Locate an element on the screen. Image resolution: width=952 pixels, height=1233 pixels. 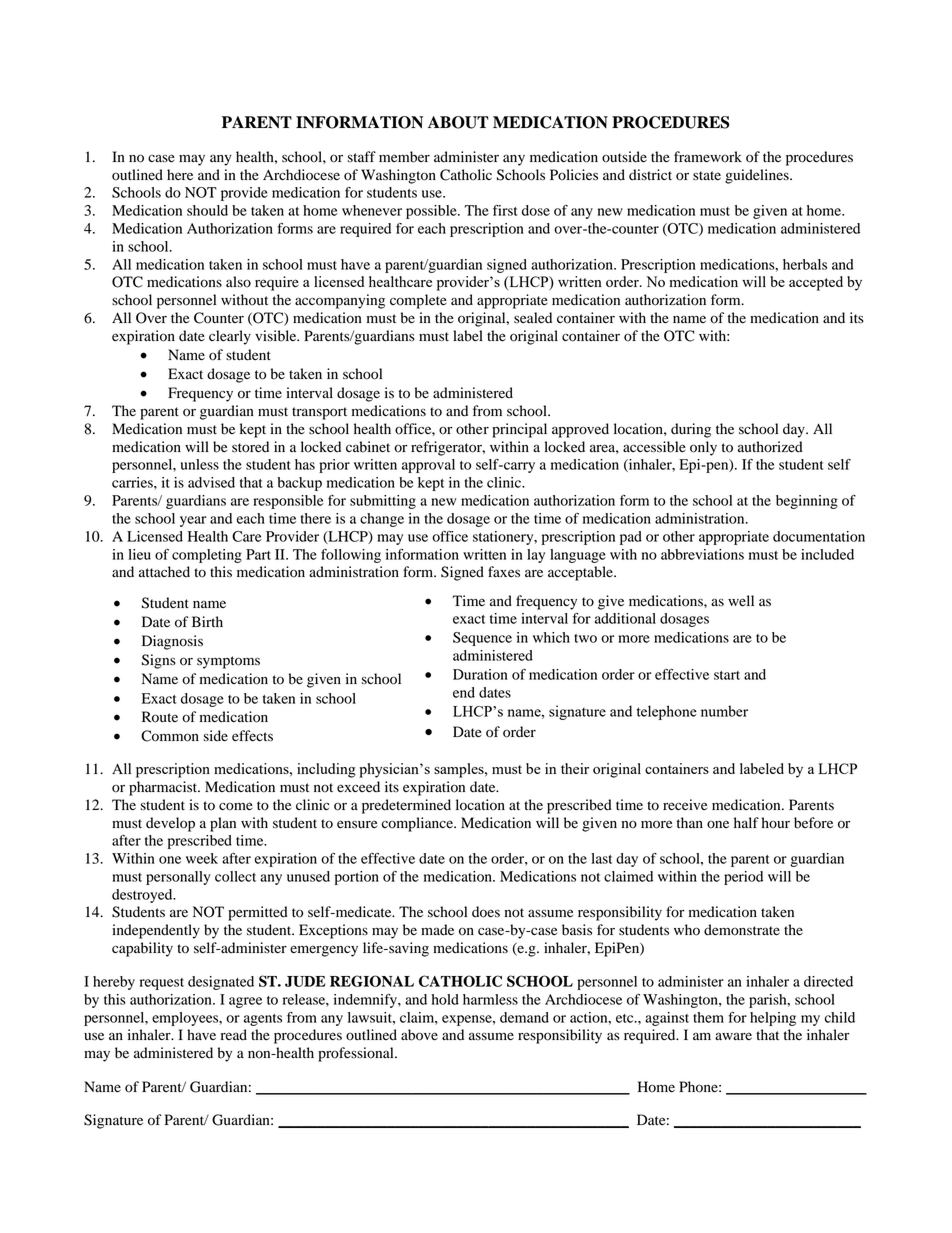
completing is located at coordinates (207, 556).
